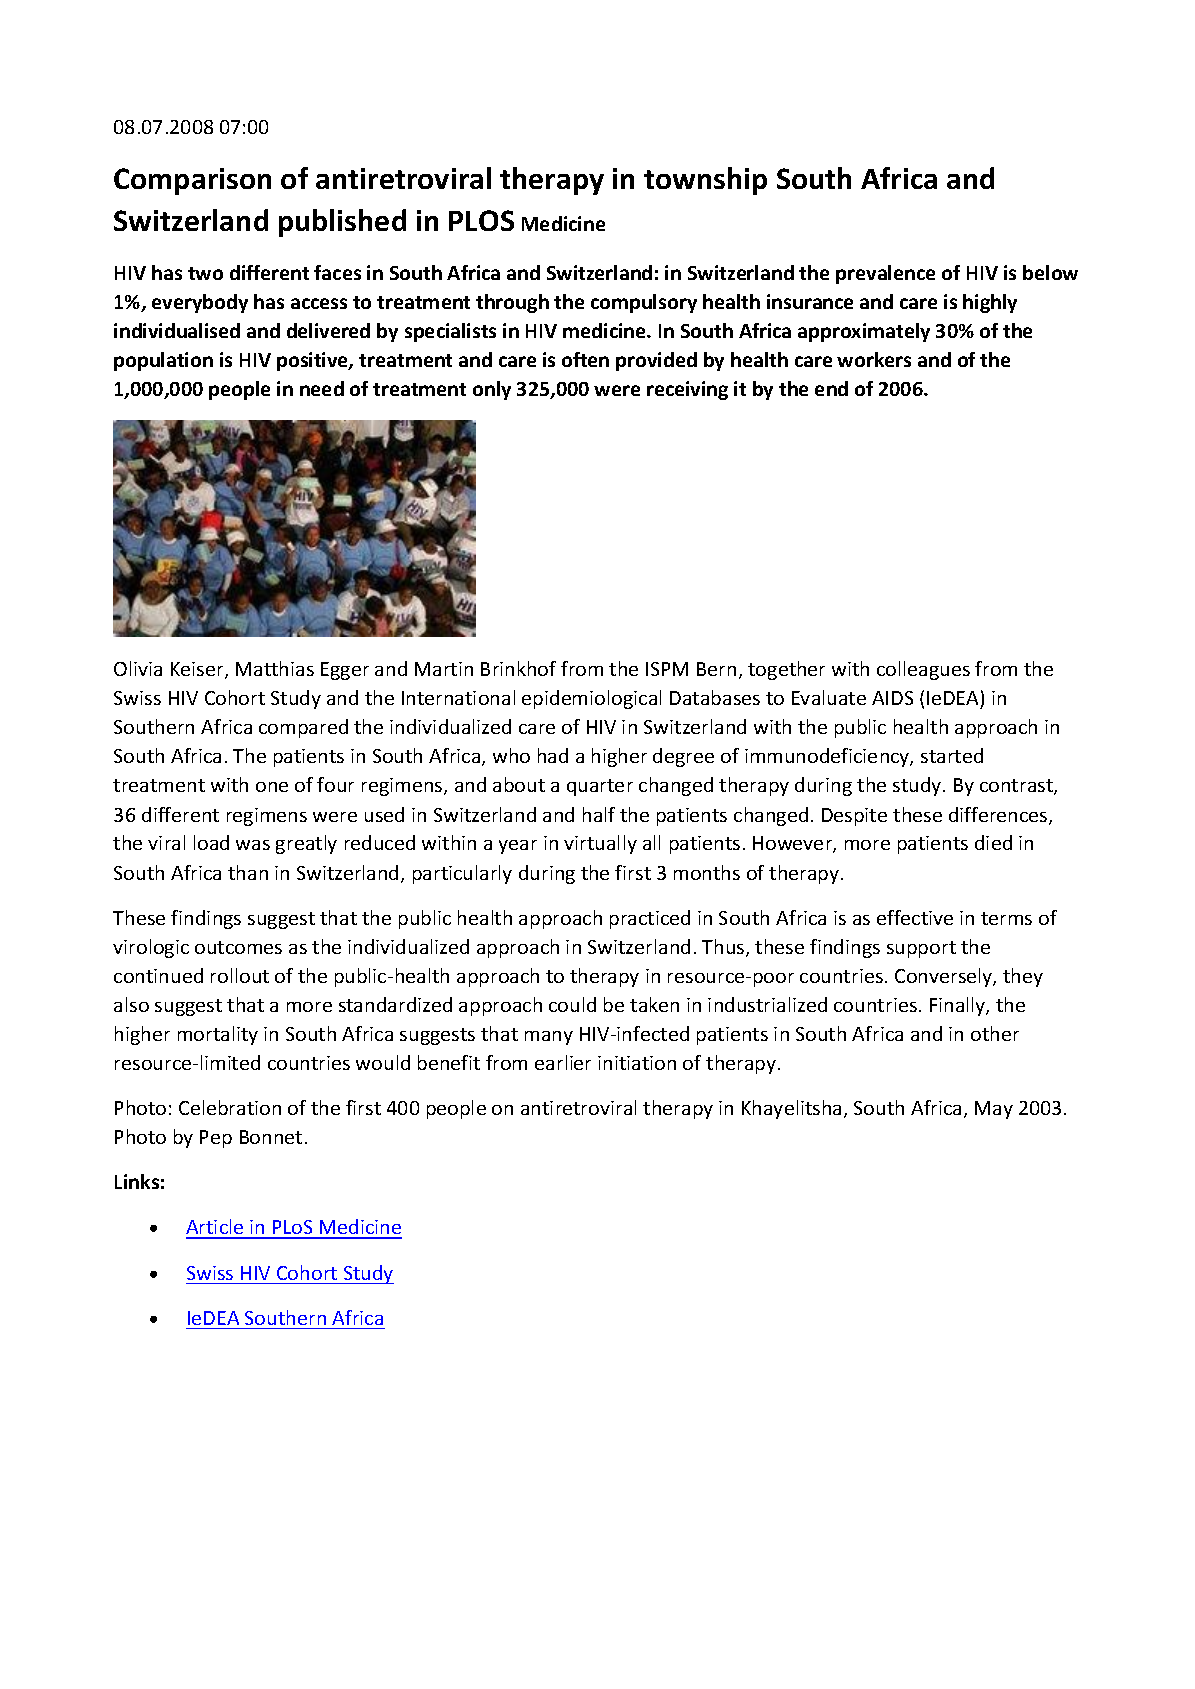  I want to click on prevalence, so click(885, 274).
